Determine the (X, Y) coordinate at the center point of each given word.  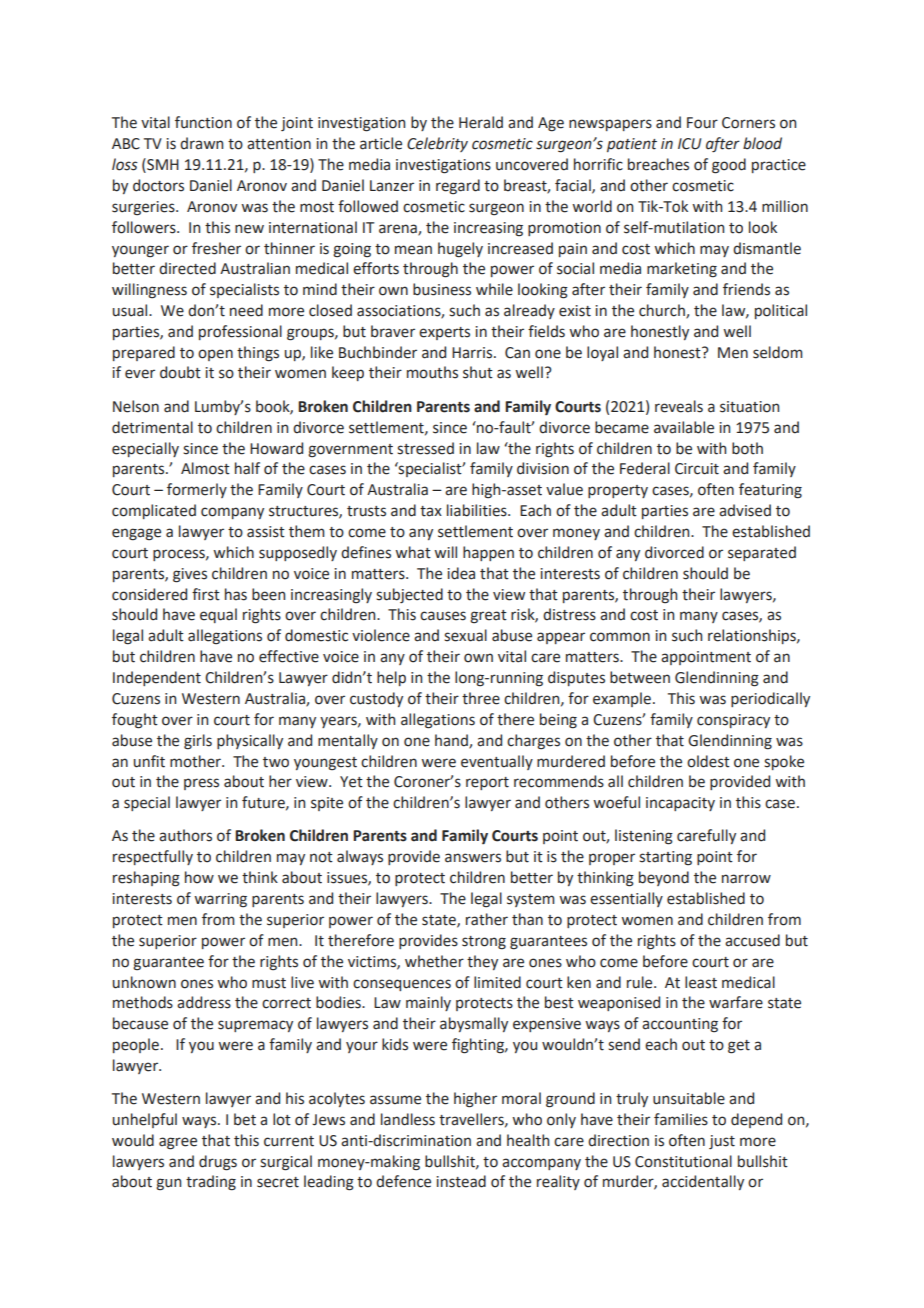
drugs (218, 1163)
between (640, 677)
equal (218, 615)
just (722, 1142)
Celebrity (437, 144)
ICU (689, 144)
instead (461, 1181)
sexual (465, 635)
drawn (201, 143)
